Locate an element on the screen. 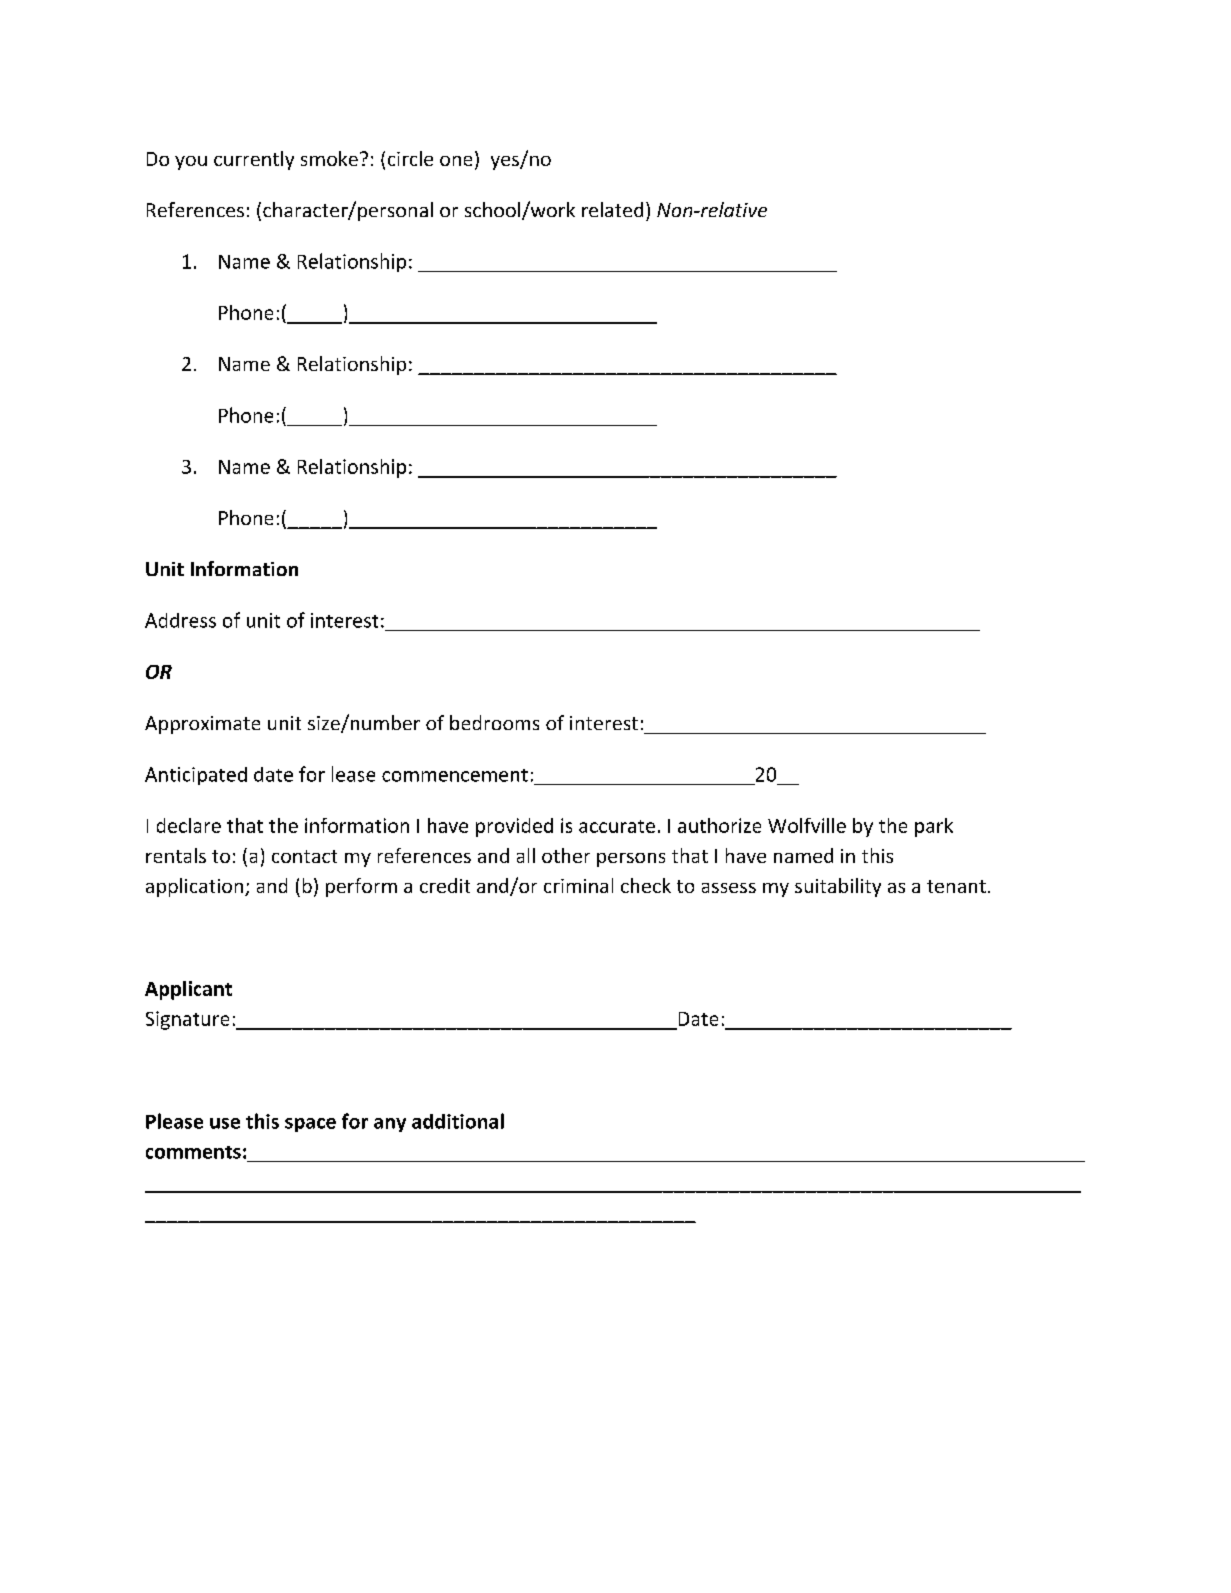 Image resolution: width=1231 pixels, height=1593 pixels. space is located at coordinates (310, 1125).
